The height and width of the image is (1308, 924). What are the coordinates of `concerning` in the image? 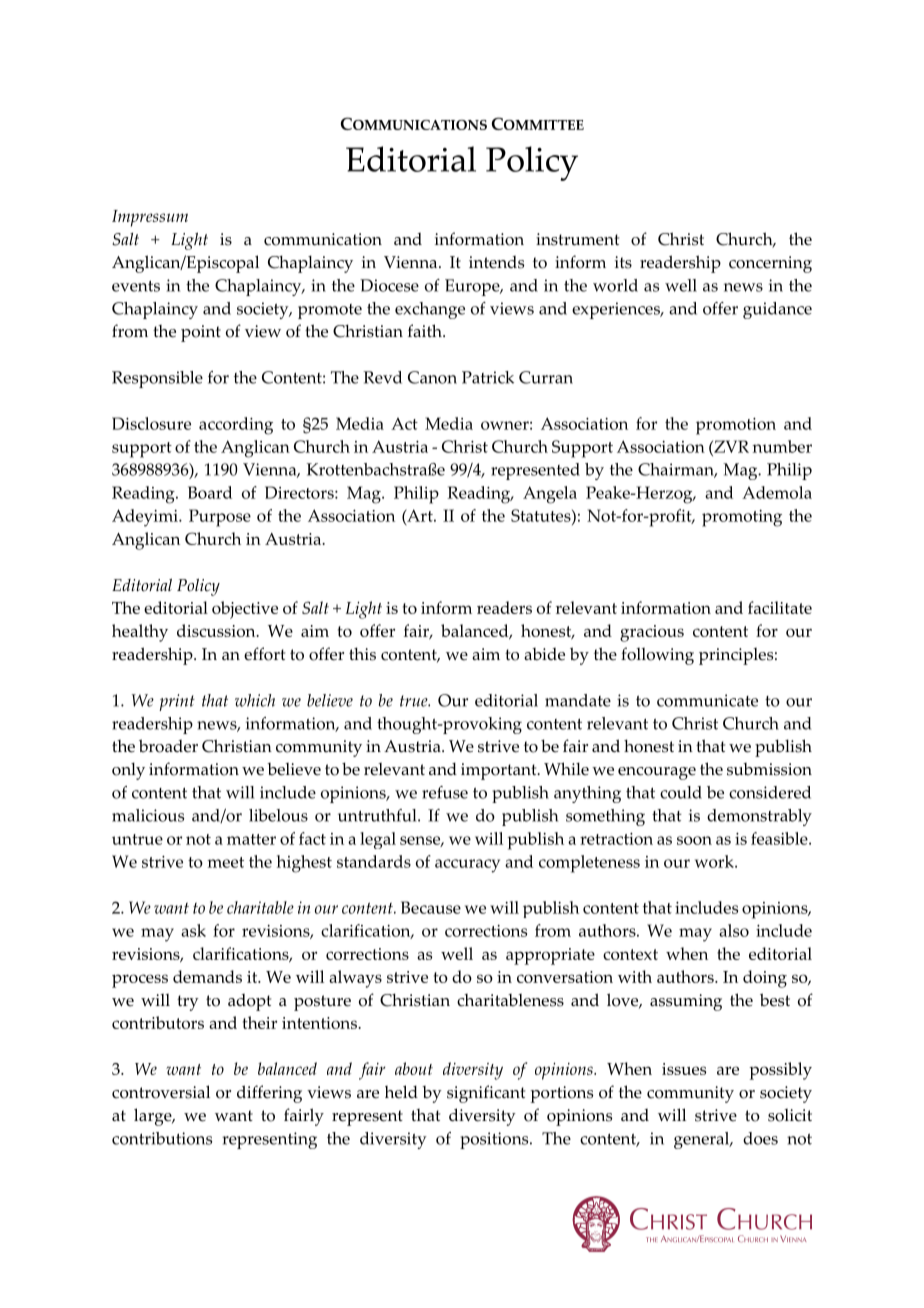 It's located at (770, 264).
